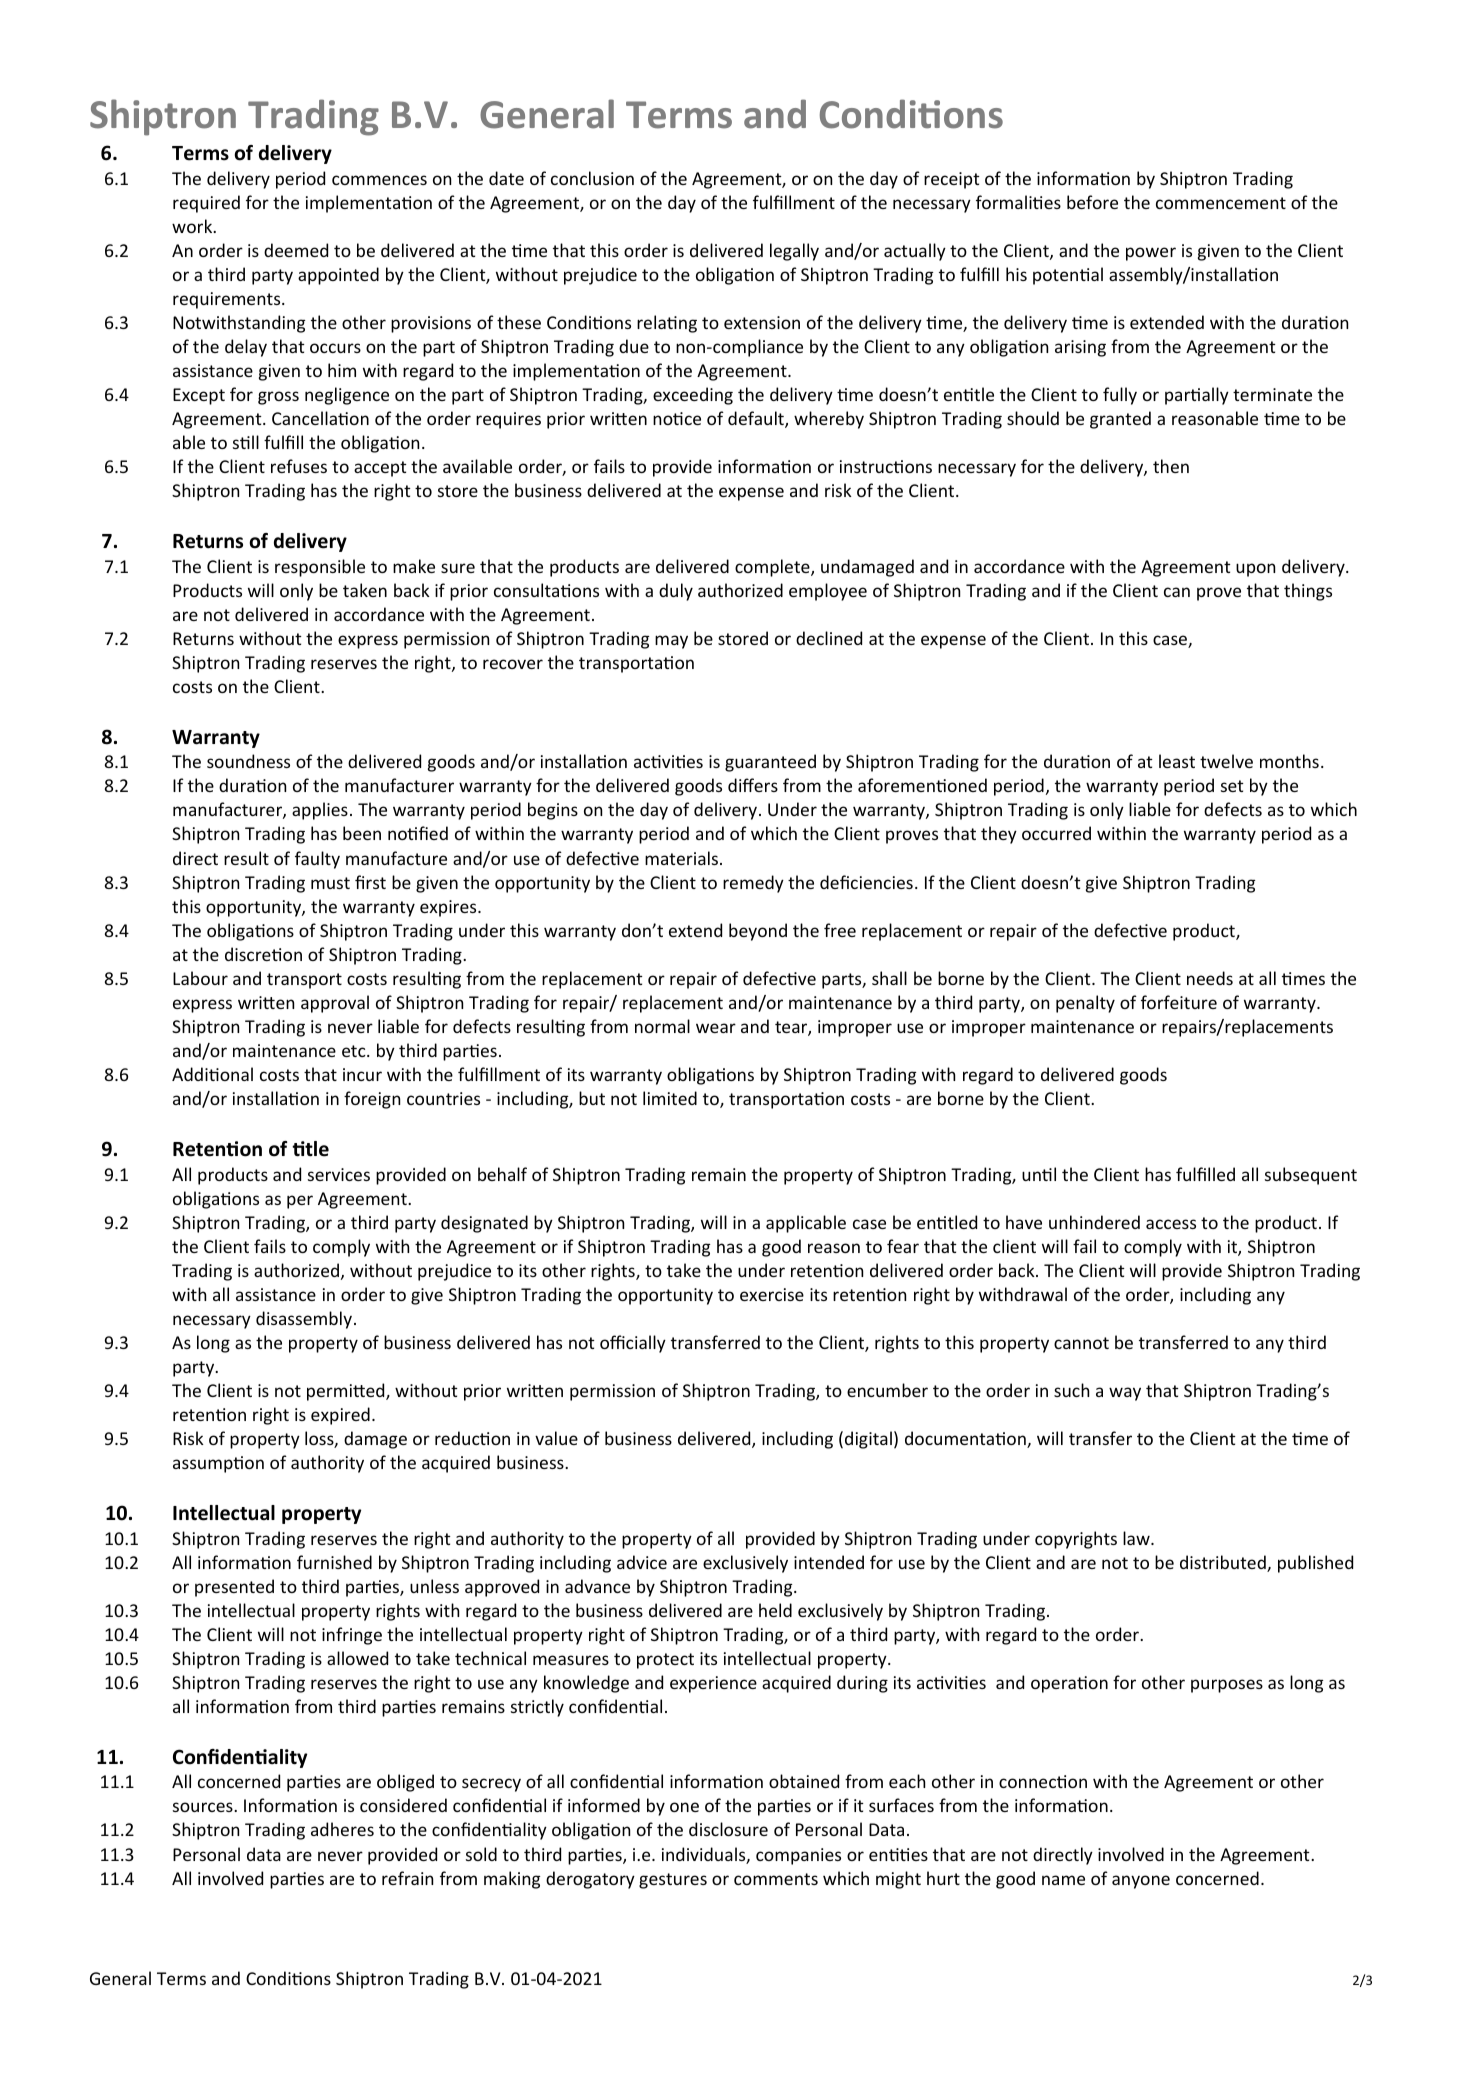 The width and height of the screenshot is (1469, 2078). What do you see at coordinates (320, 811) in the screenshot?
I see `applies` at bounding box center [320, 811].
